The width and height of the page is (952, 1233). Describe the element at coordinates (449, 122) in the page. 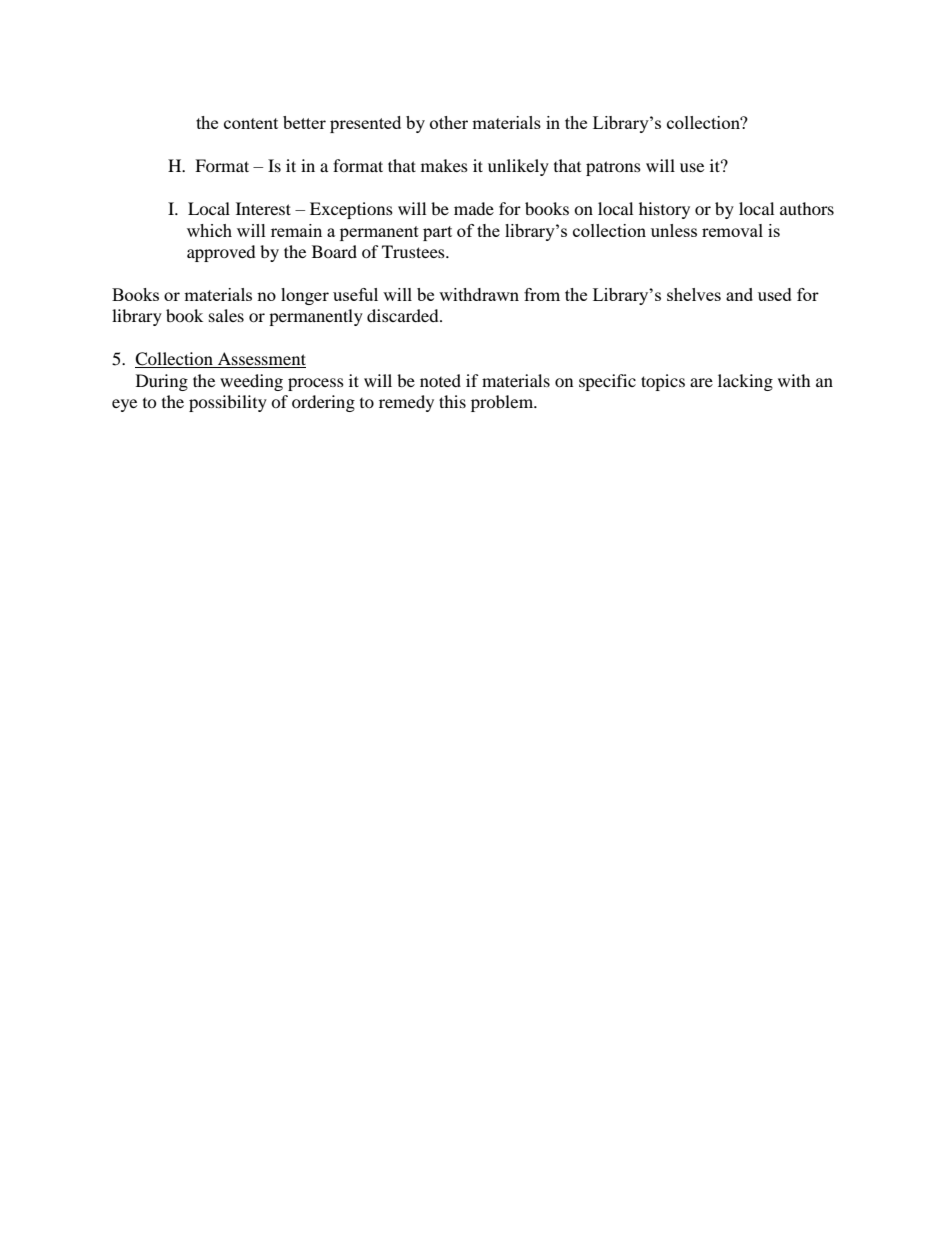

I see `other` at that location.
